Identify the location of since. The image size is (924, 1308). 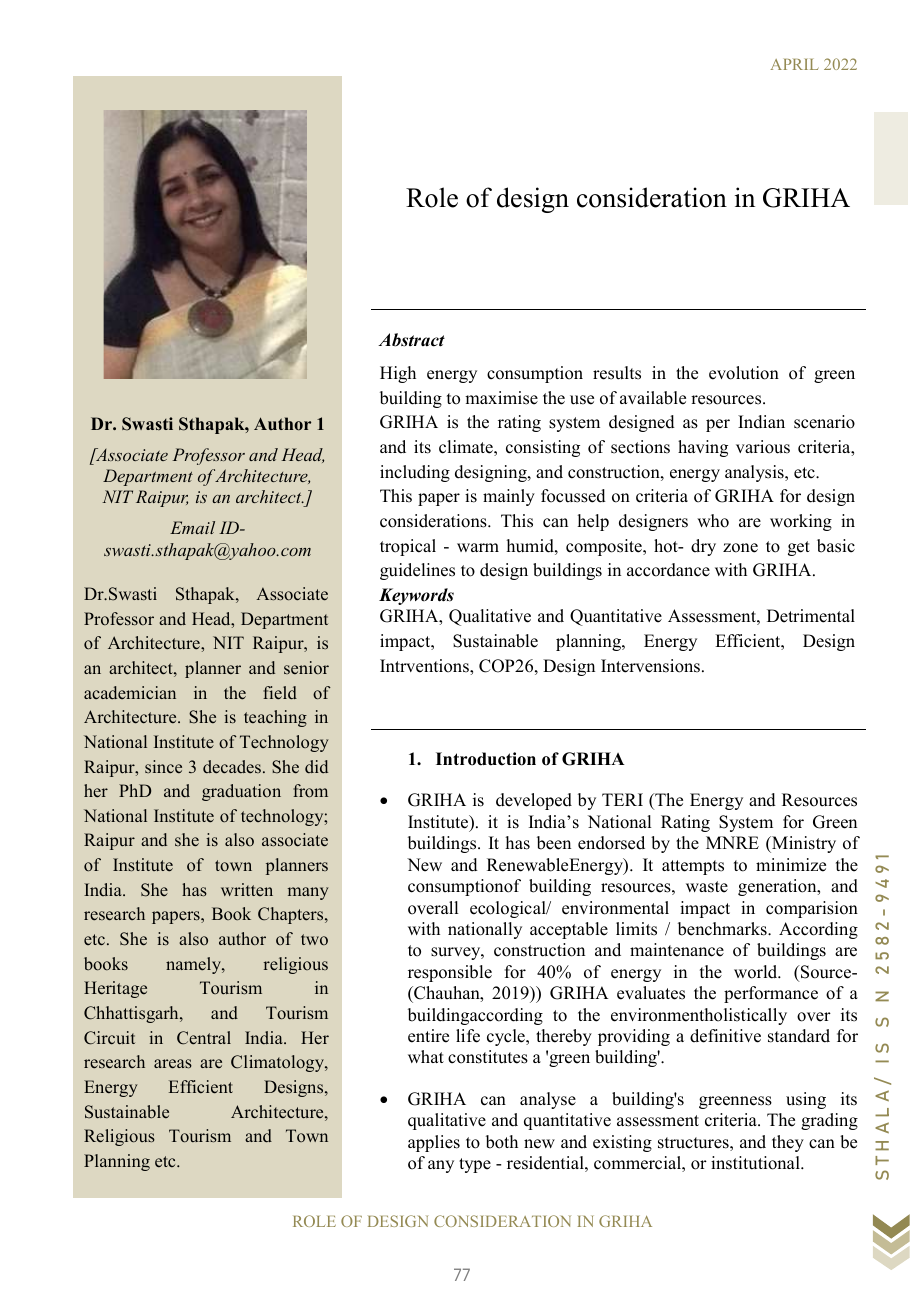
(163, 767).
